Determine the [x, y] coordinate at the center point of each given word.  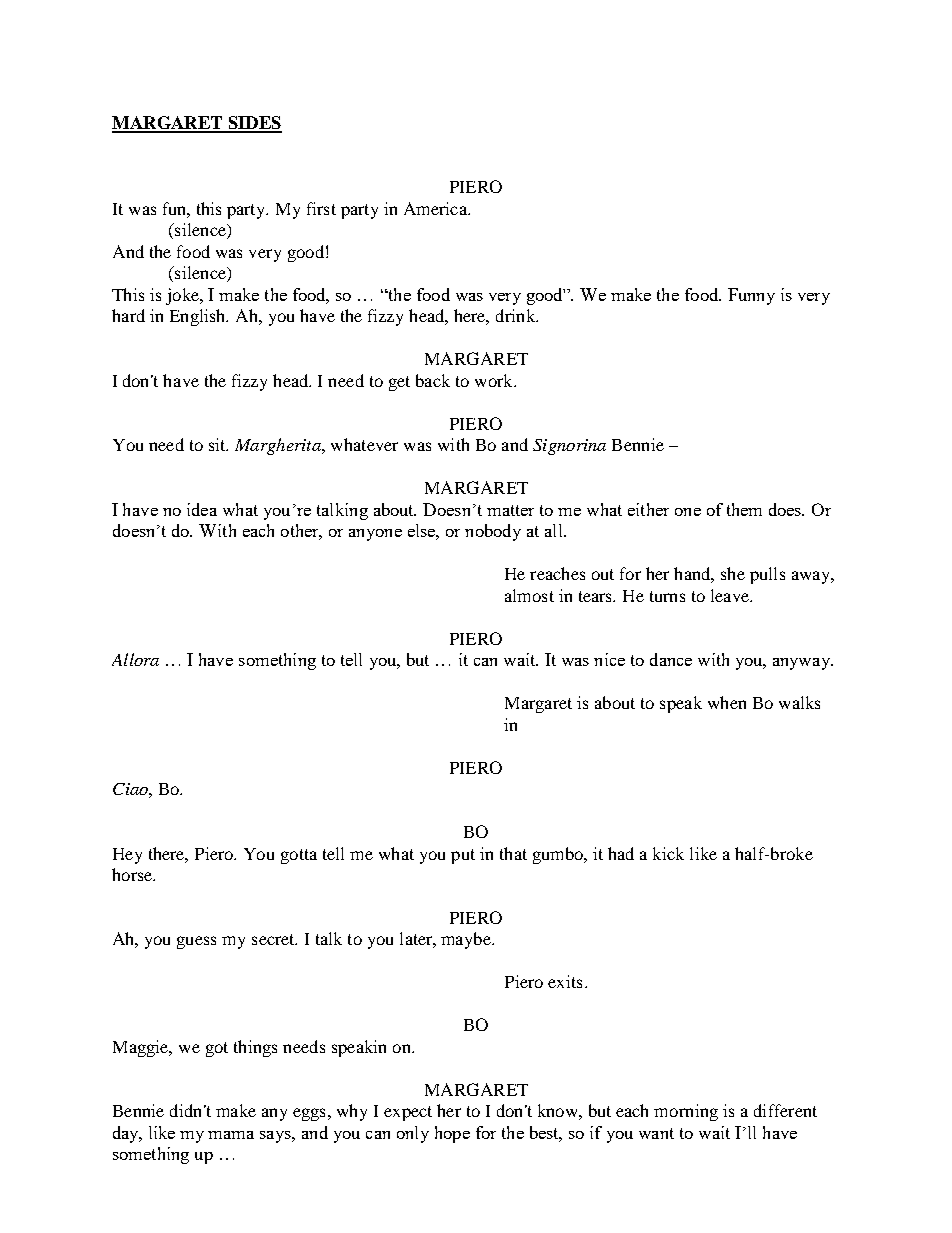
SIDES [254, 124]
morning [686, 1112]
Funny [751, 296]
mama [231, 1135]
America [436, 208]
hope [452, 1134]
